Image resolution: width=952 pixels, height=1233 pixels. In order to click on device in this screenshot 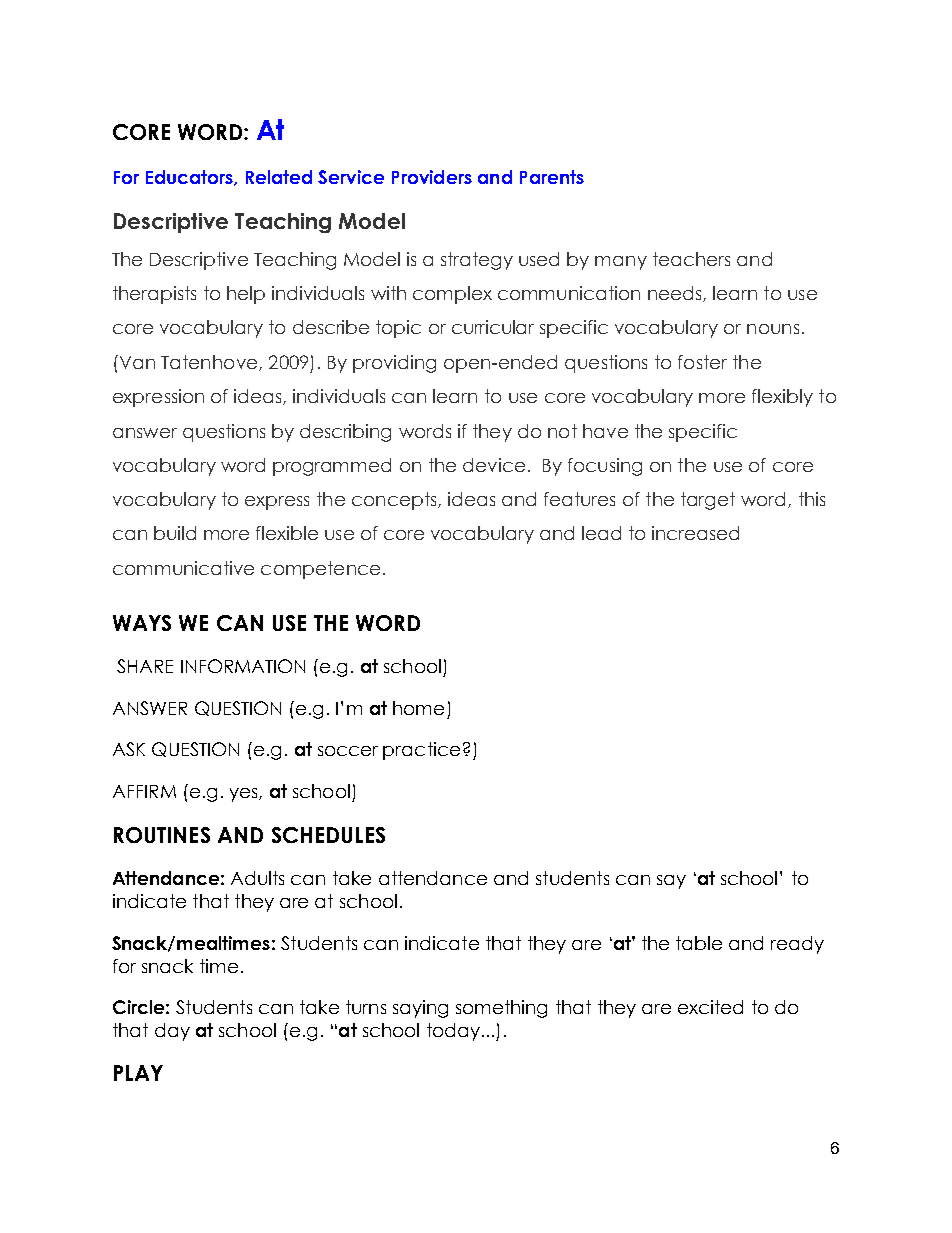, I will do `click(494, 465)`.
